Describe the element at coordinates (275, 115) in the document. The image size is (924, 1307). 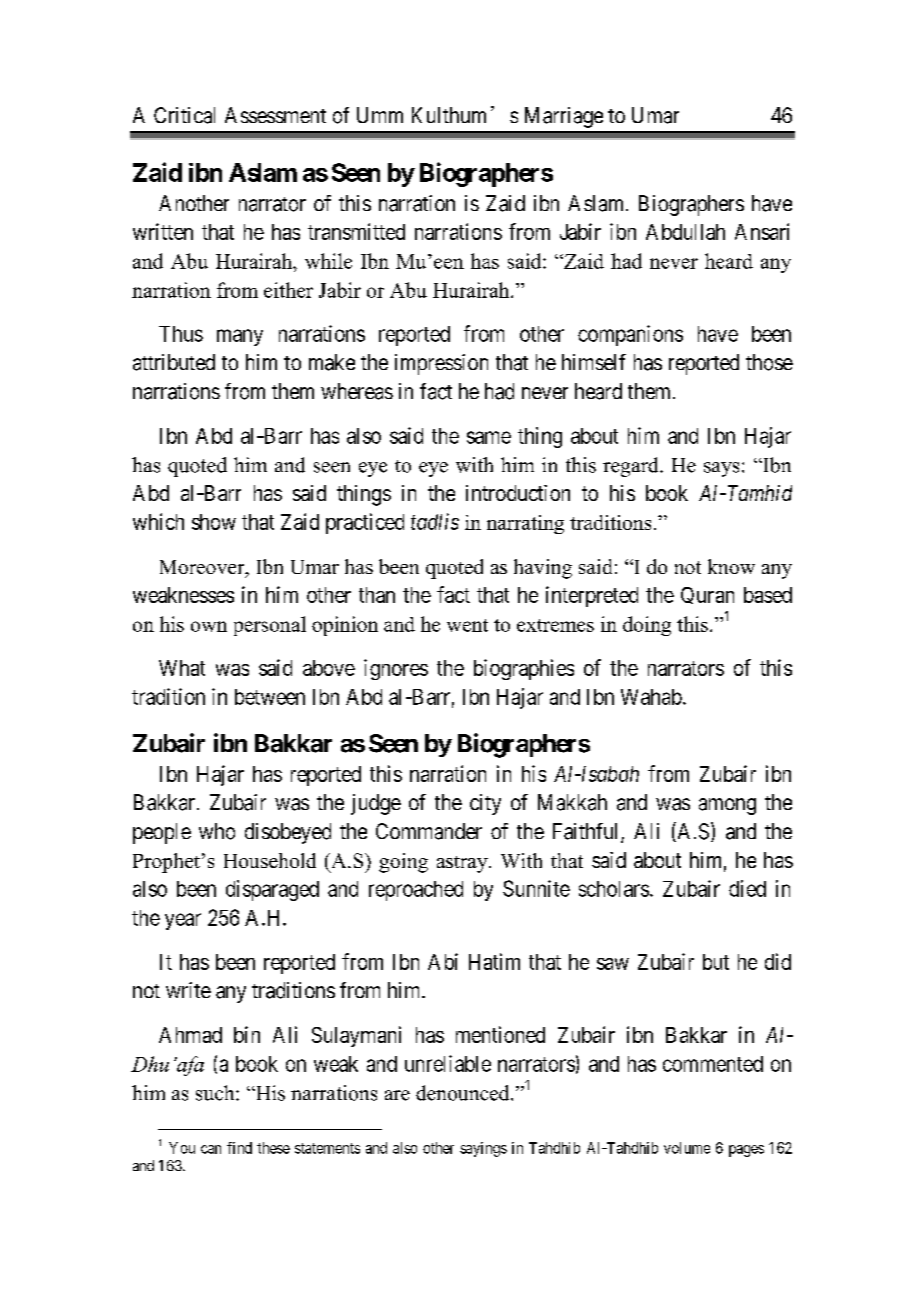
I see `Assessment` at that location.
